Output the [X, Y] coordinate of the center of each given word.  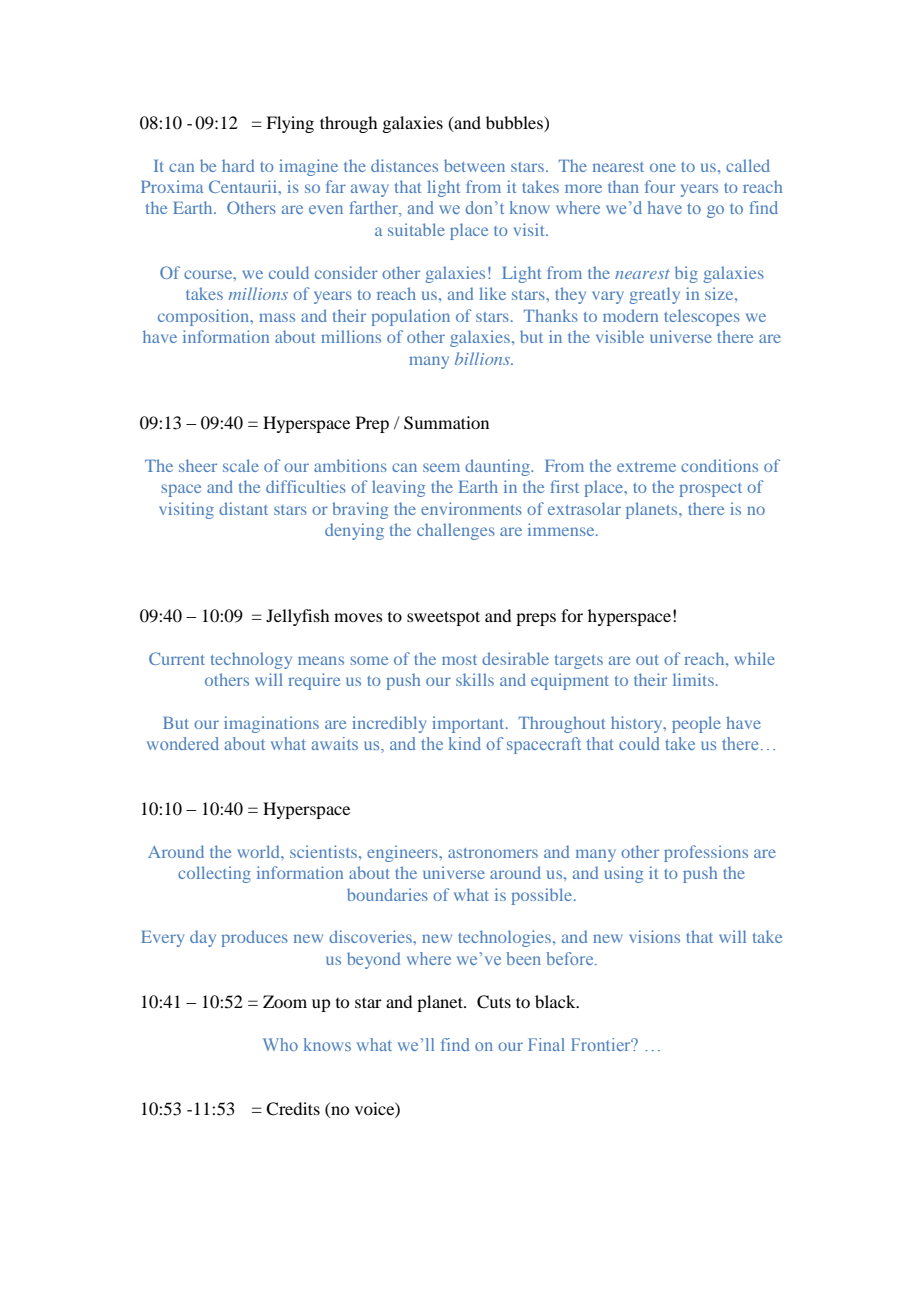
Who [280, 1044]
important [469, 724]
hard [238, 165]
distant [243, 508]
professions [706, 853]
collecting [214, 874]
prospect [710, 490]
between [474, 165]
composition [205, 317]
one [663, 167]
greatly [654, 295]
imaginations [271, 724]
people [696, 724]
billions [484, 358]
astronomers [493, 853]
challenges [456, 531]
